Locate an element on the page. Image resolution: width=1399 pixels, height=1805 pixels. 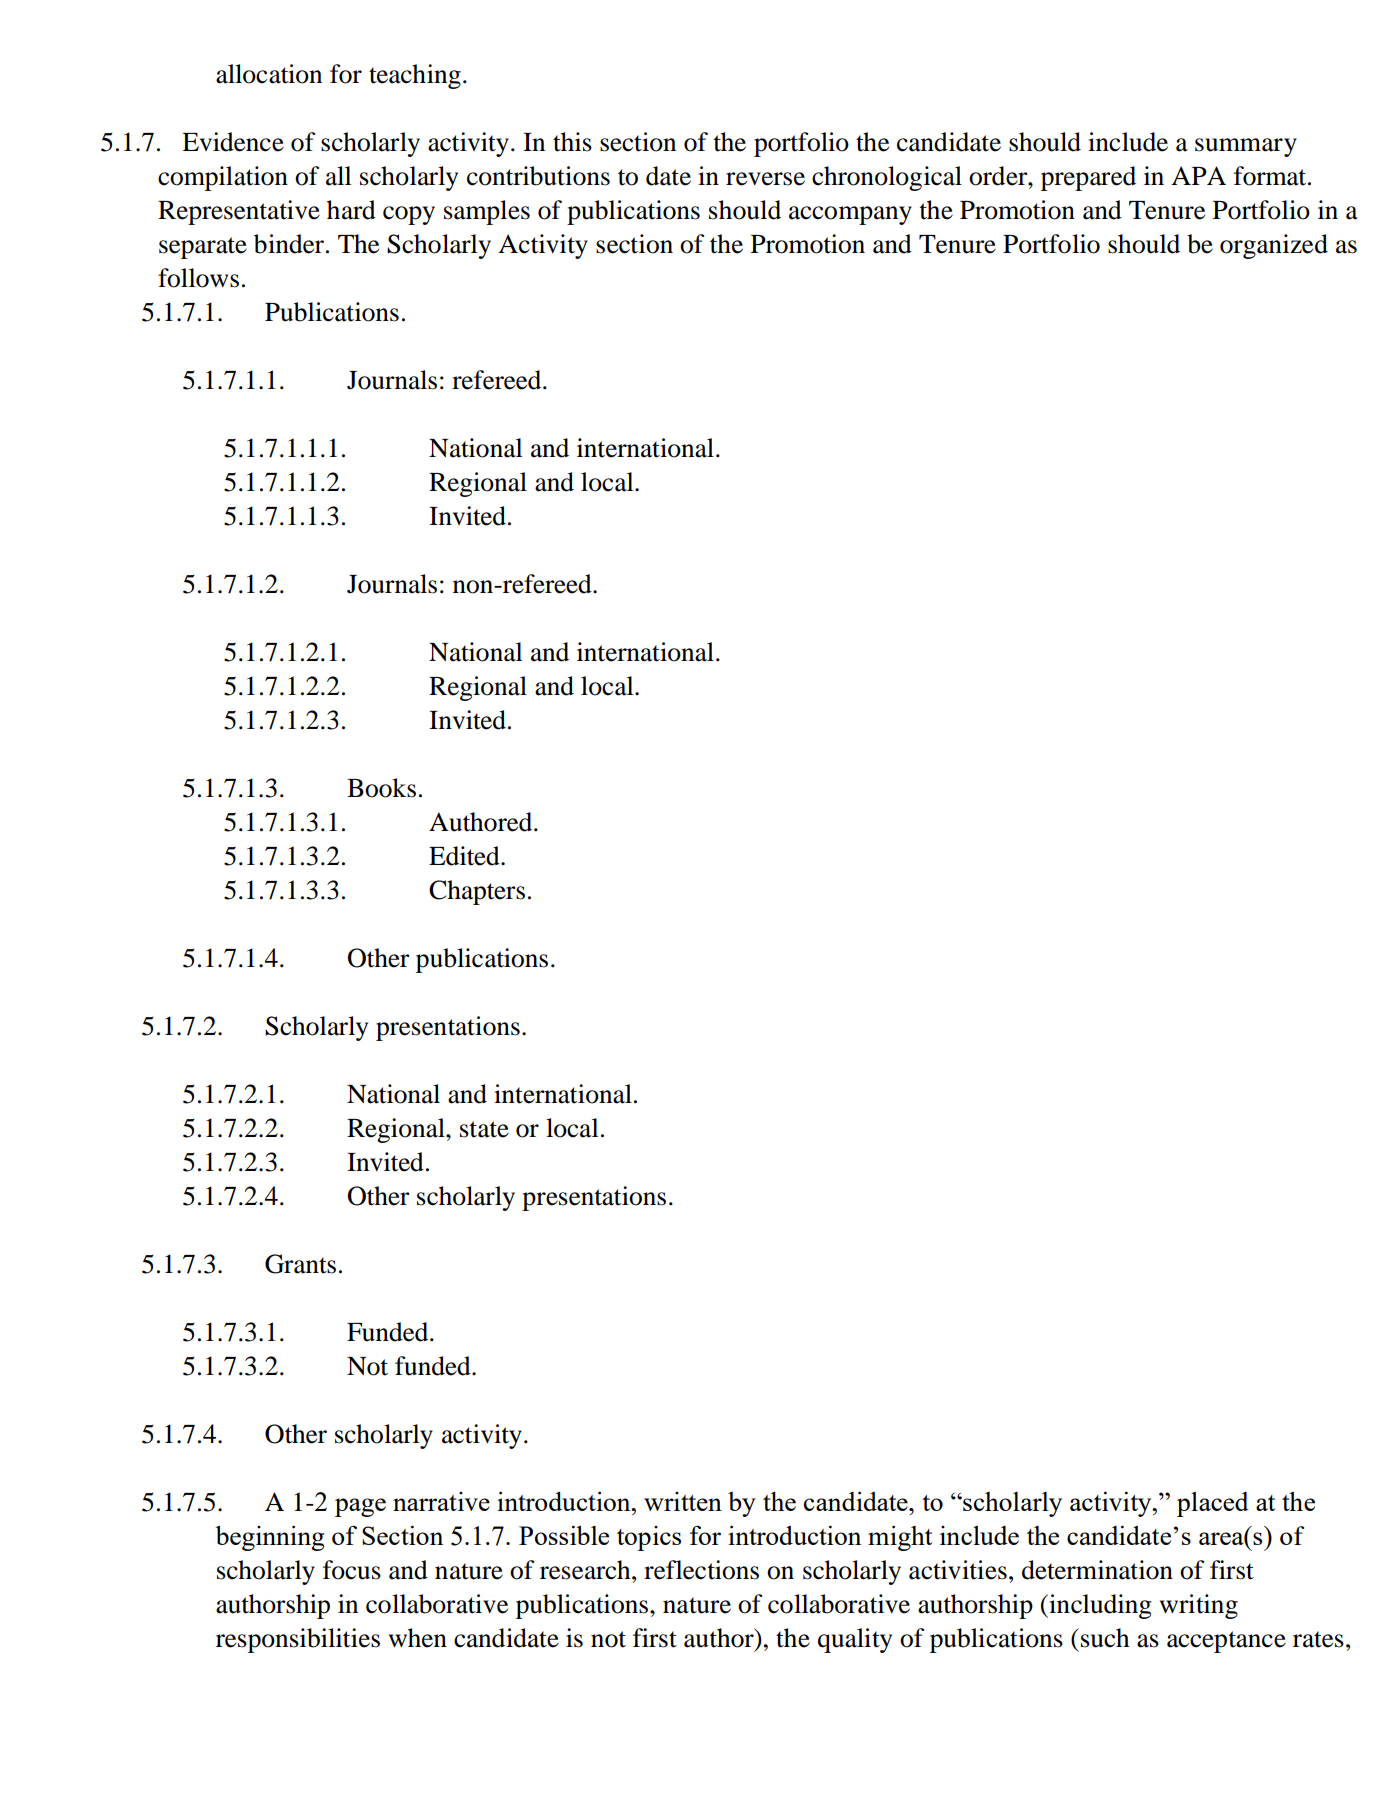
organized is located at coordinates (1274, 246).
